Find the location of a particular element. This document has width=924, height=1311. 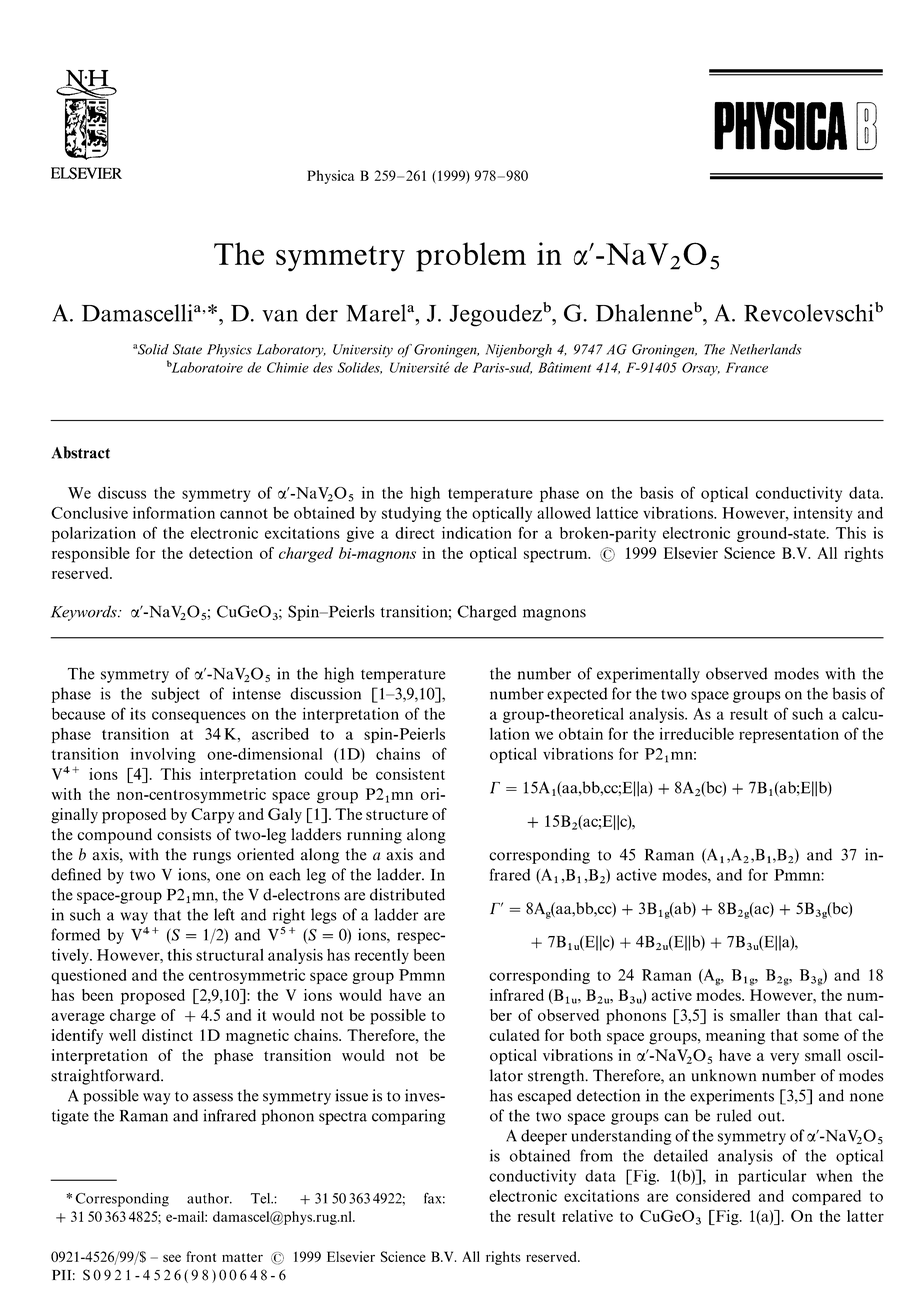

Netherlands is located at coordinates (766, 349).
